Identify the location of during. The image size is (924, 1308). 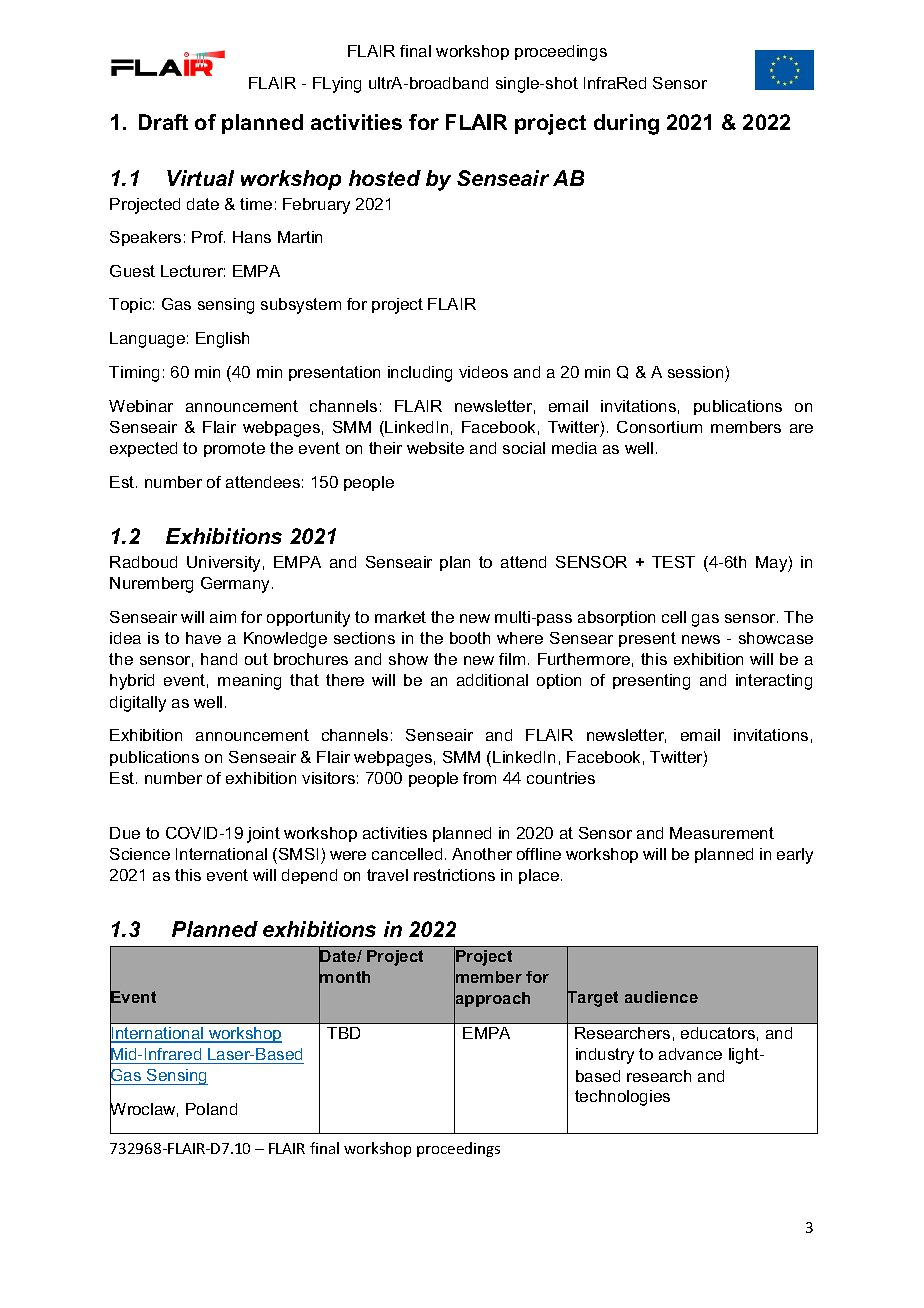
(626, 124).
